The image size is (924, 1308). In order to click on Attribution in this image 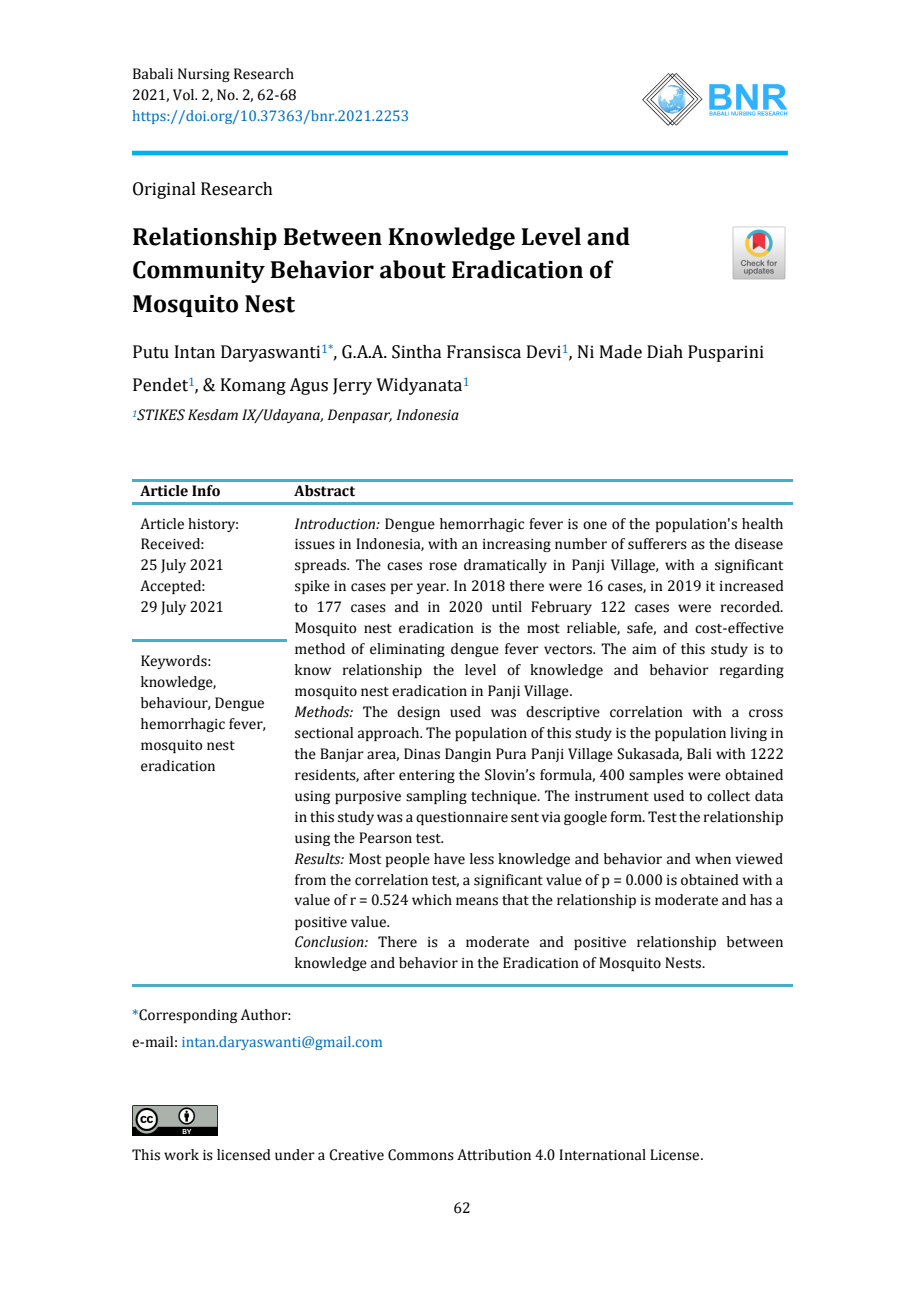, I will do `click(494, 1155)`.
